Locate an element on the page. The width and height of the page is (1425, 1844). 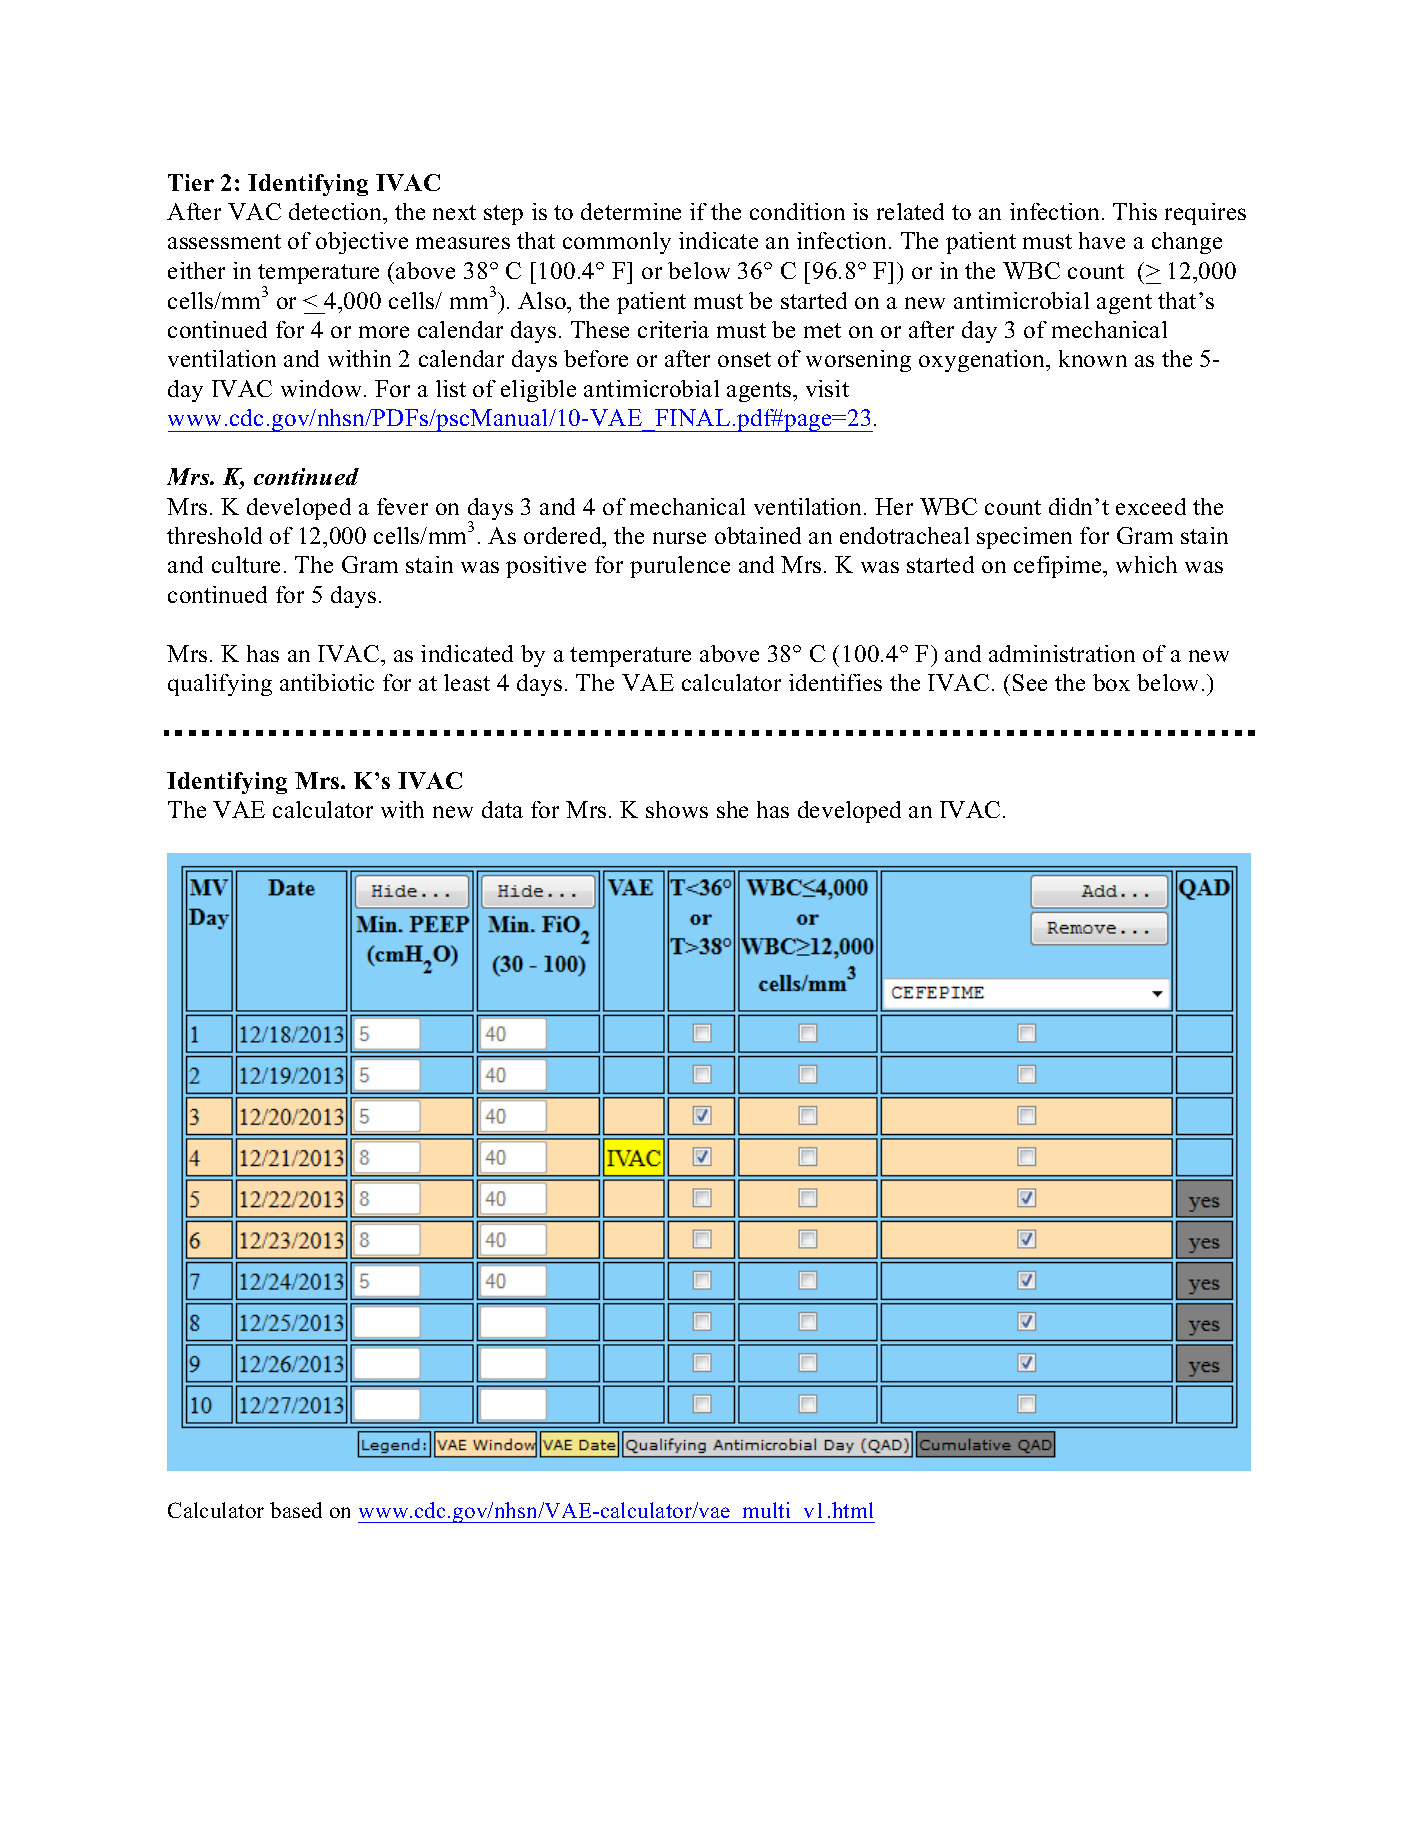
detection is located at coordinates (337, 213).
